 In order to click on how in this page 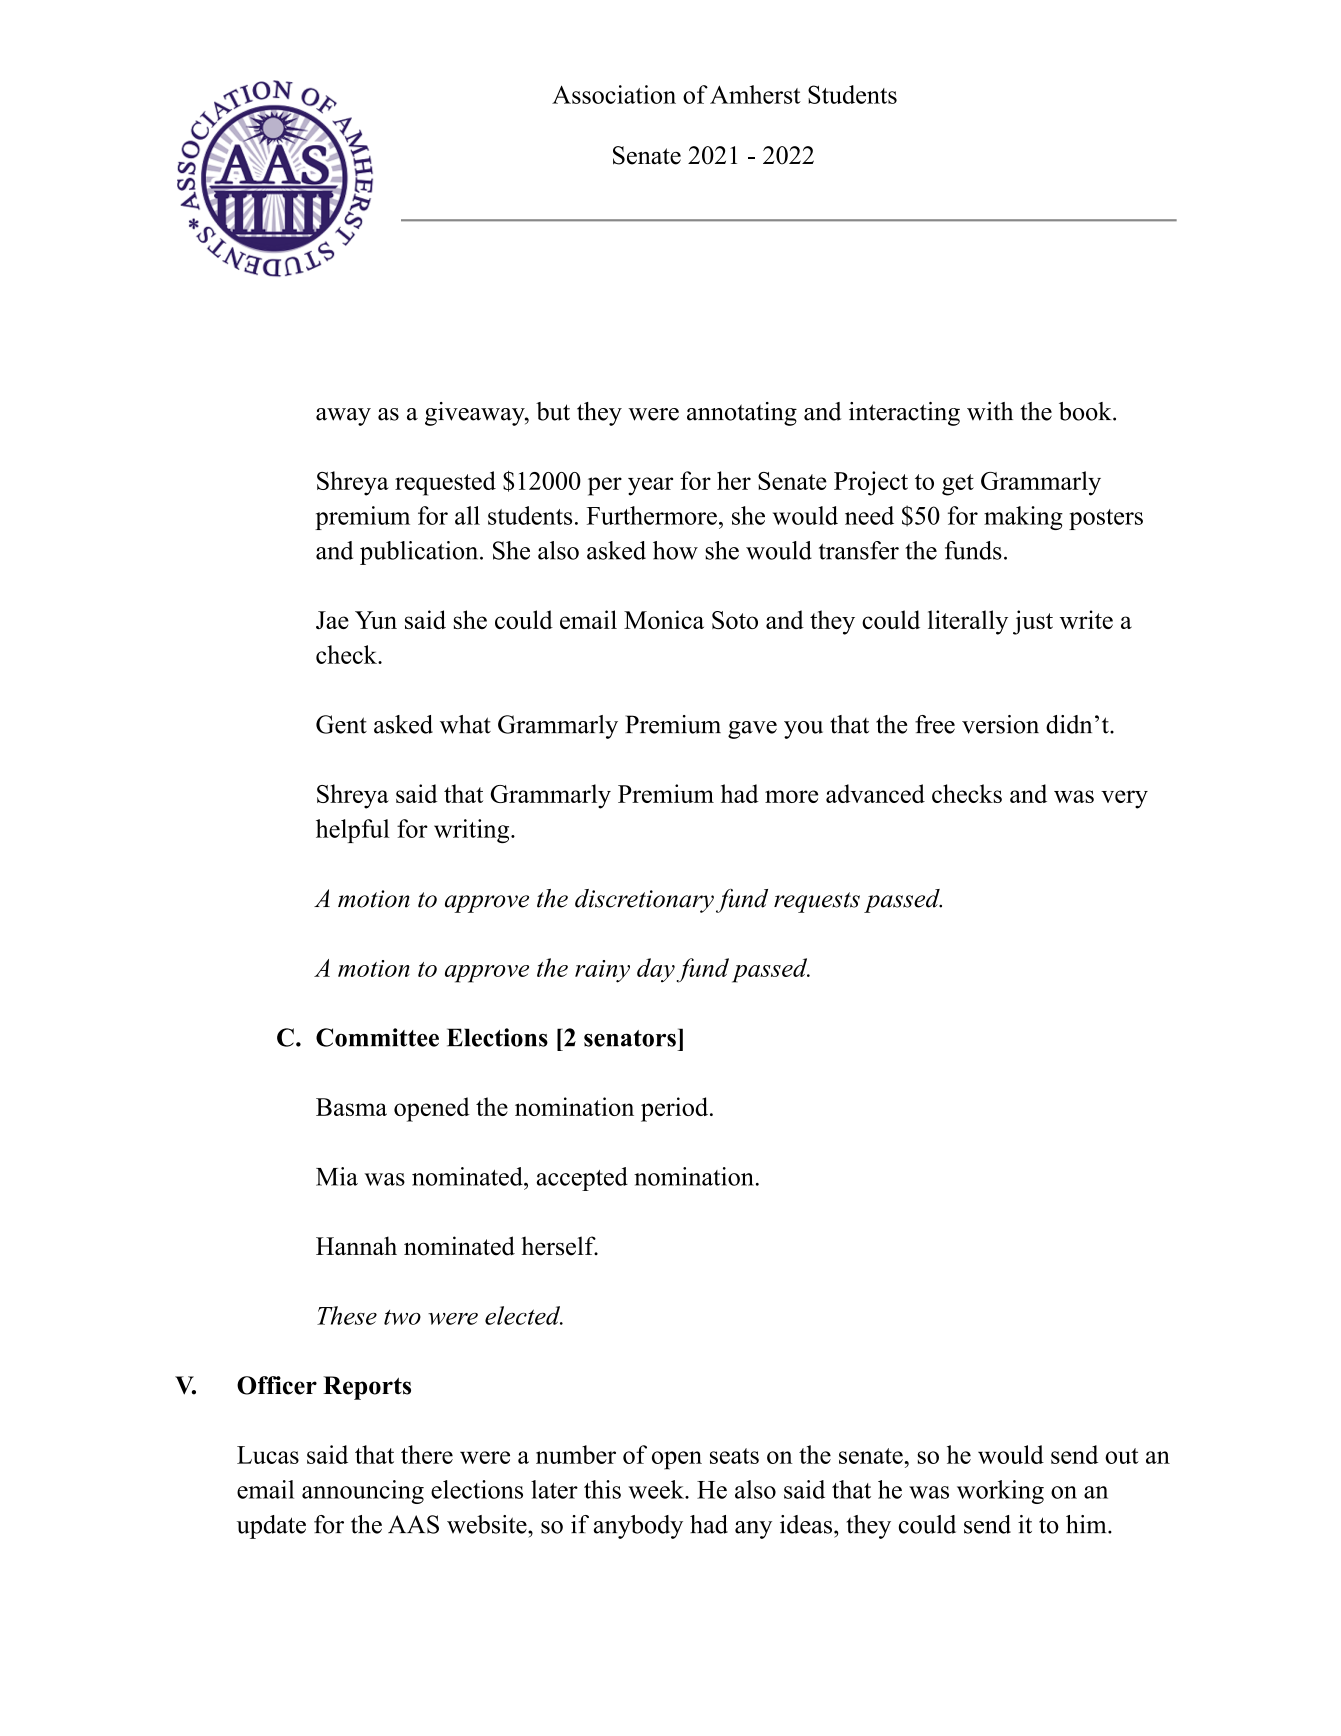, I will do `click(675, 550)`.
